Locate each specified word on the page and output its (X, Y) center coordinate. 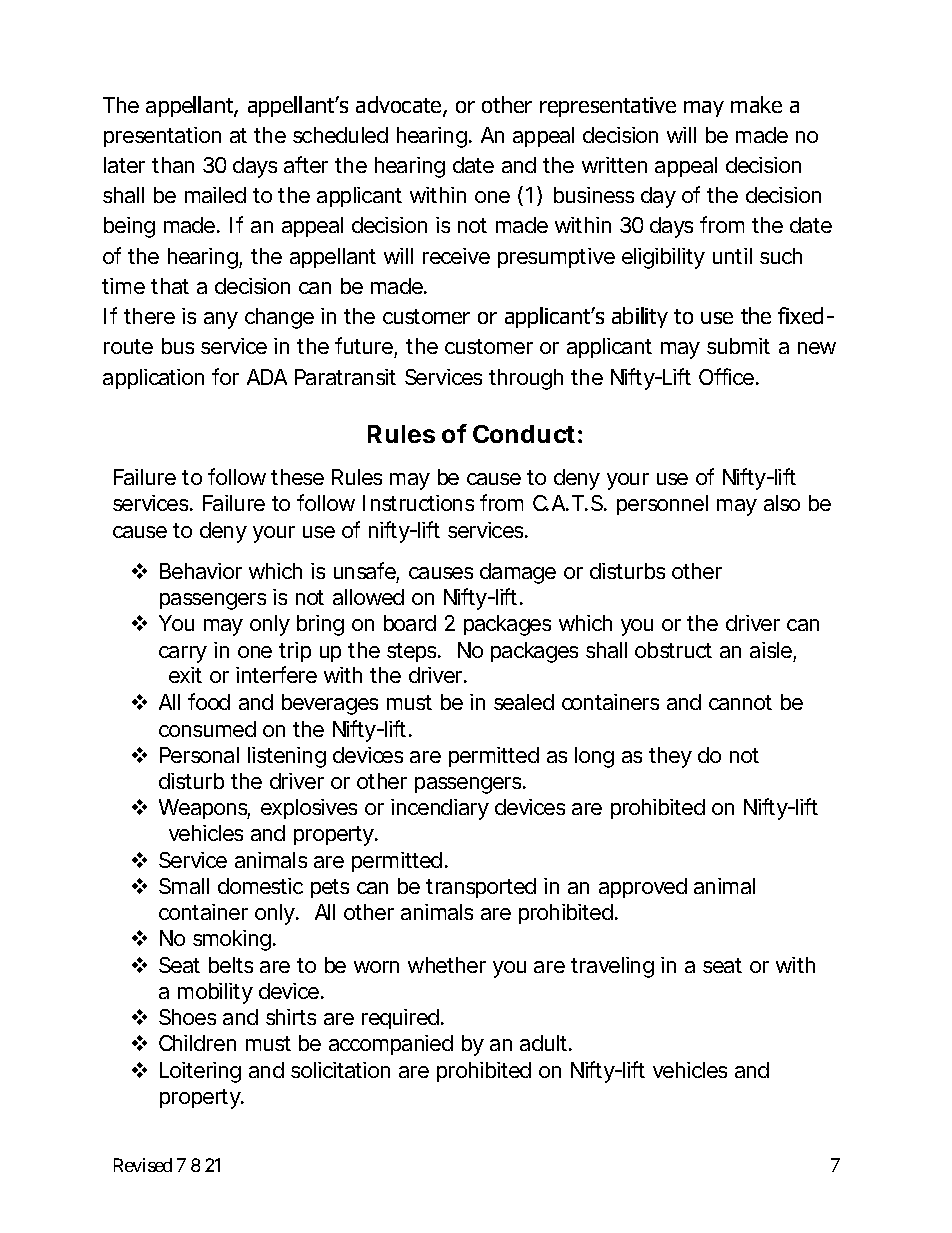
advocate (400, 106)
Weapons (204, 809)
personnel (662, 505)
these (297, 477)
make (756, 104)
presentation (162, 137)
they (670, 757)
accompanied (391, 1045)
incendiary (440, 809)
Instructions (418, 503)
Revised (143, 1165)
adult (546, 1043)
